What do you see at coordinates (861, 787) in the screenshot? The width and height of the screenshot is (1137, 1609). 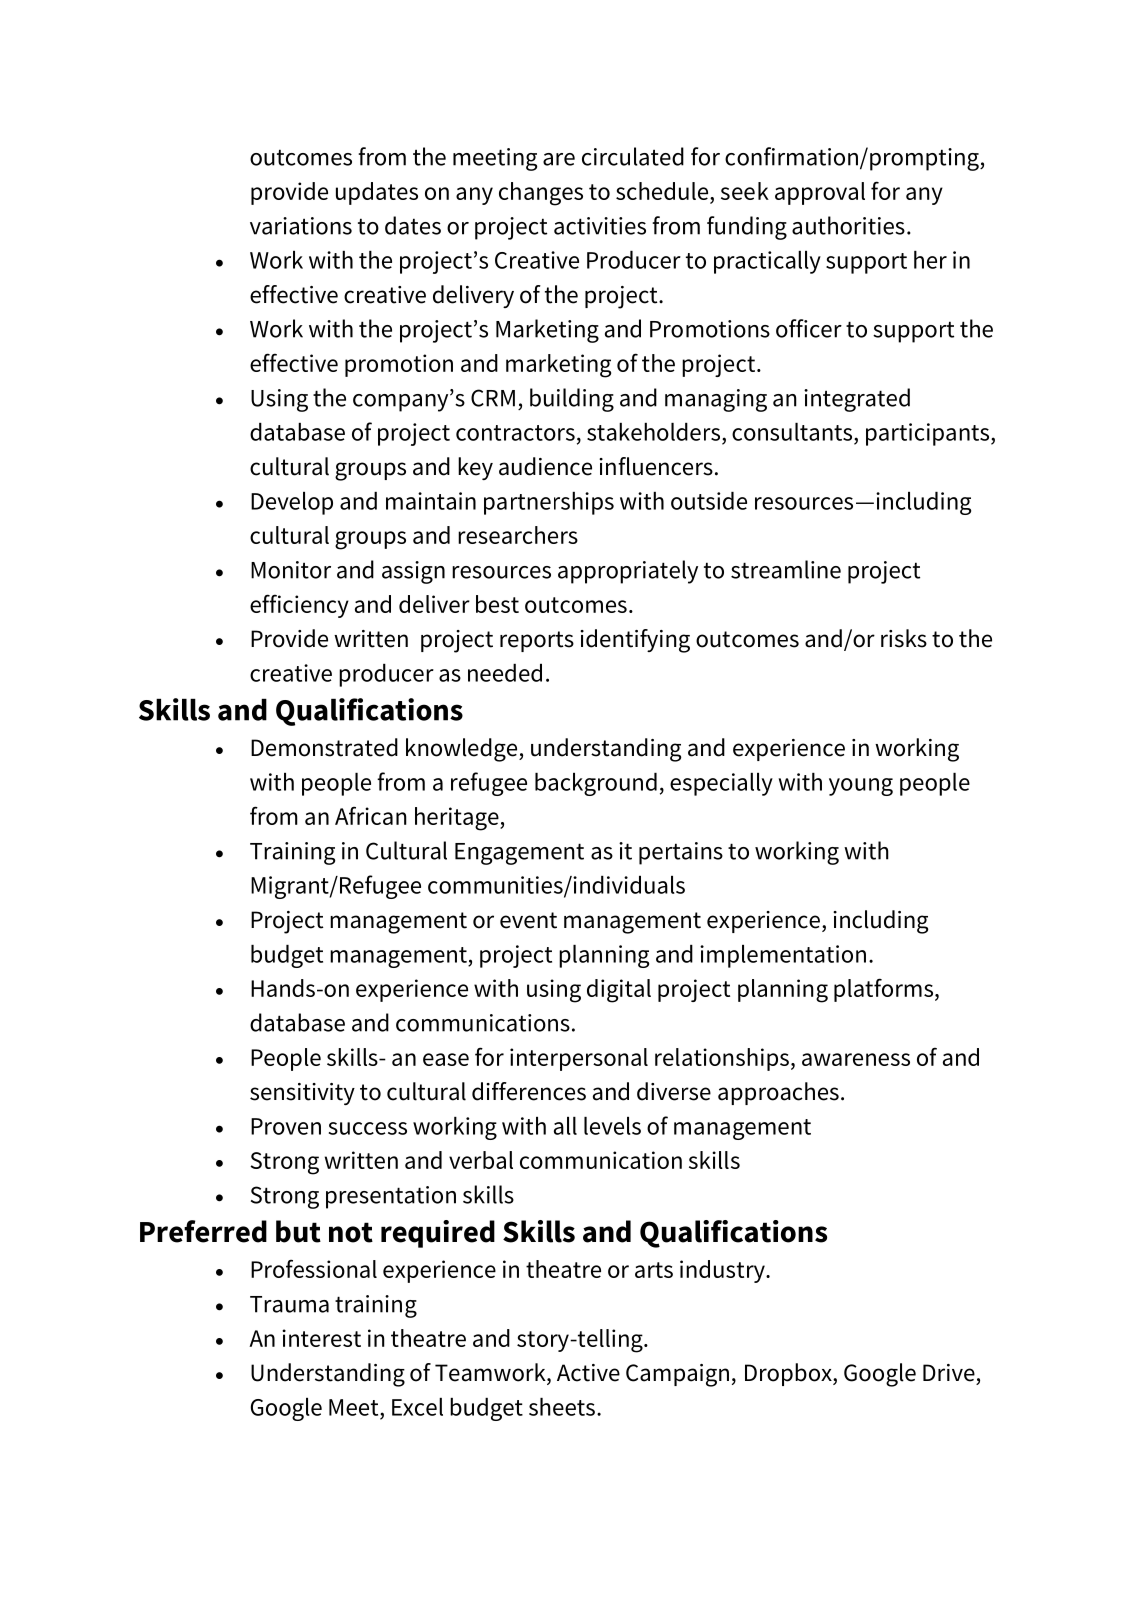 I see `young` at bounding box center [861, 787].
